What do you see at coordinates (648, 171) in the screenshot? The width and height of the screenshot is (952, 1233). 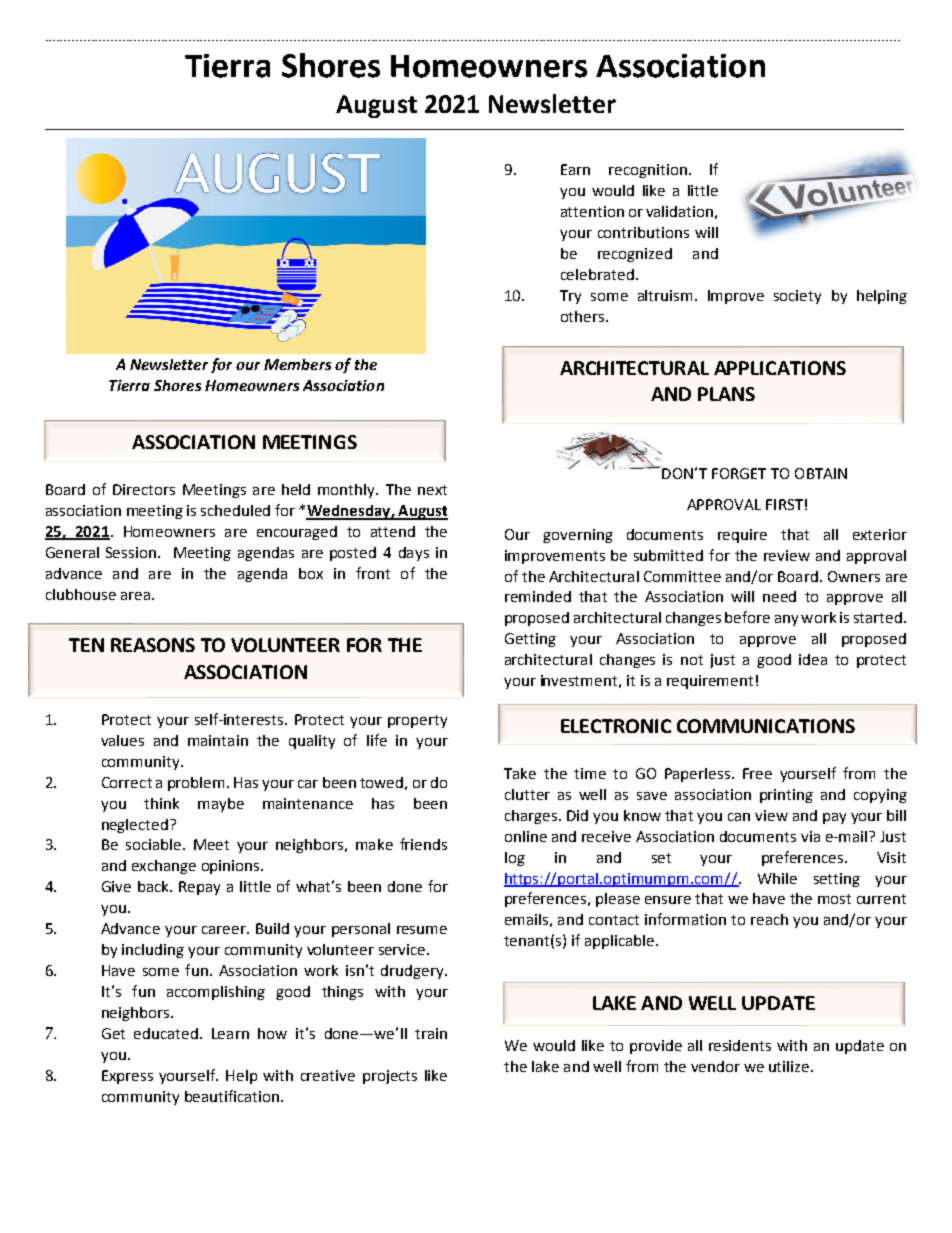 I see `recognition` at bounding box center [648, 171].
